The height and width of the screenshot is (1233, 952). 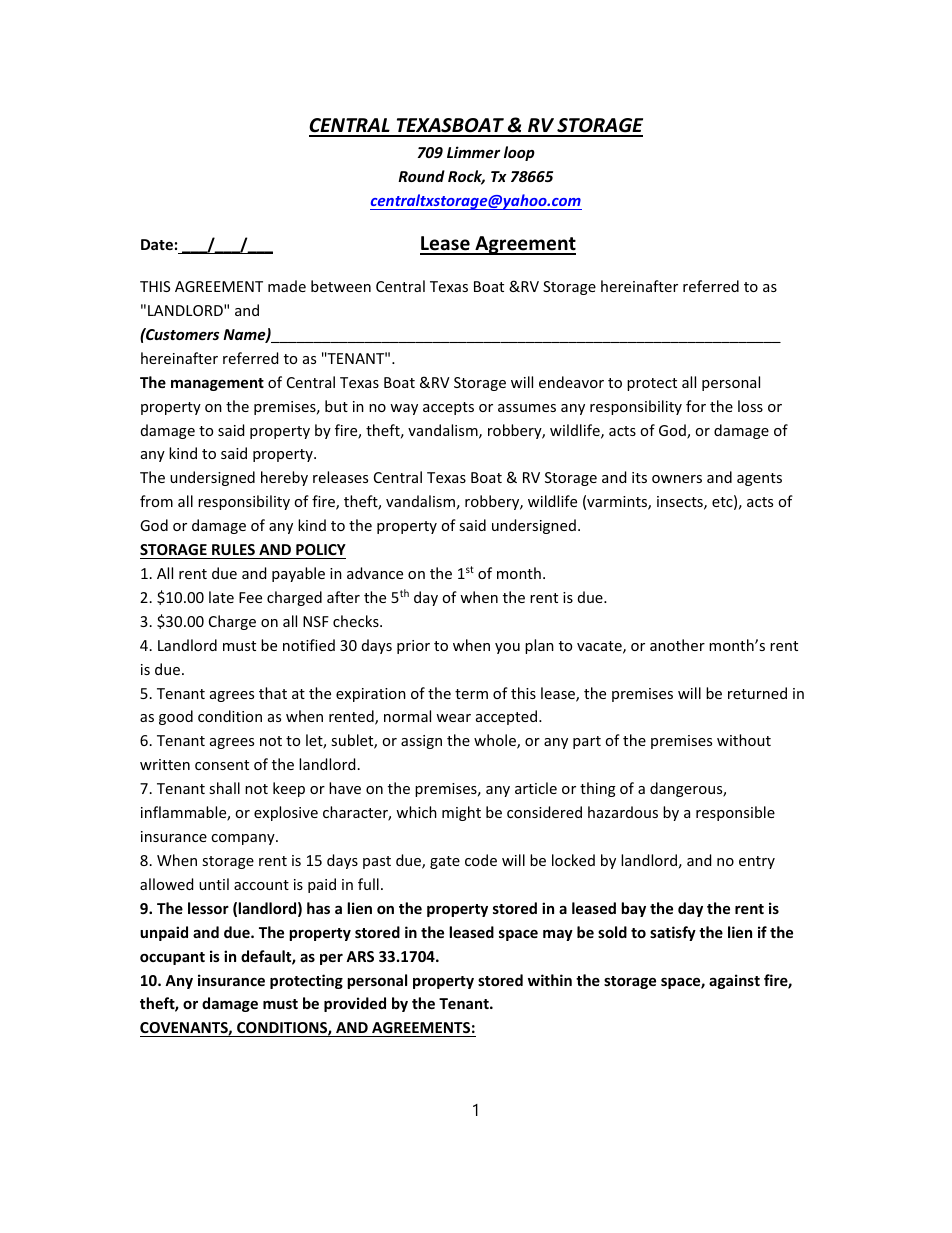 What do you see at coordinates (421, 176) in the screenshot?
I see `Round` at bounding box center [421, 176].
